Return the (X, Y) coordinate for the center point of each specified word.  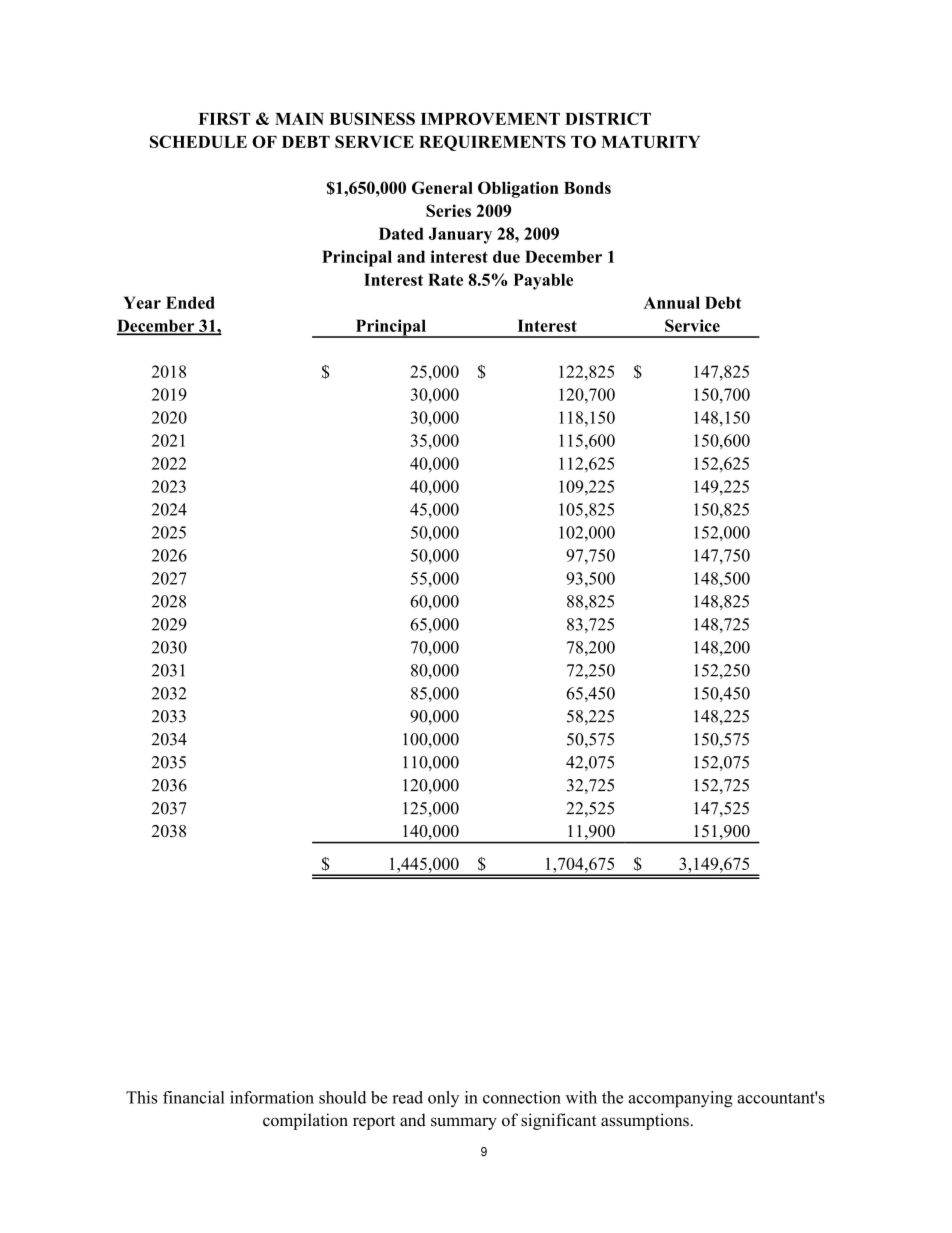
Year (142, 302)
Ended (190, 302)
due (506, 256)
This (141, 1097)
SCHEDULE (198, 141)
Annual (671, 302)
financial (194, 1097)
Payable (543, 281)
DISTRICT (608, 118)
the (612, 1097)
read (407, 1097)
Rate (445, 279)
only (443, 1099)
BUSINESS (372, 118)
